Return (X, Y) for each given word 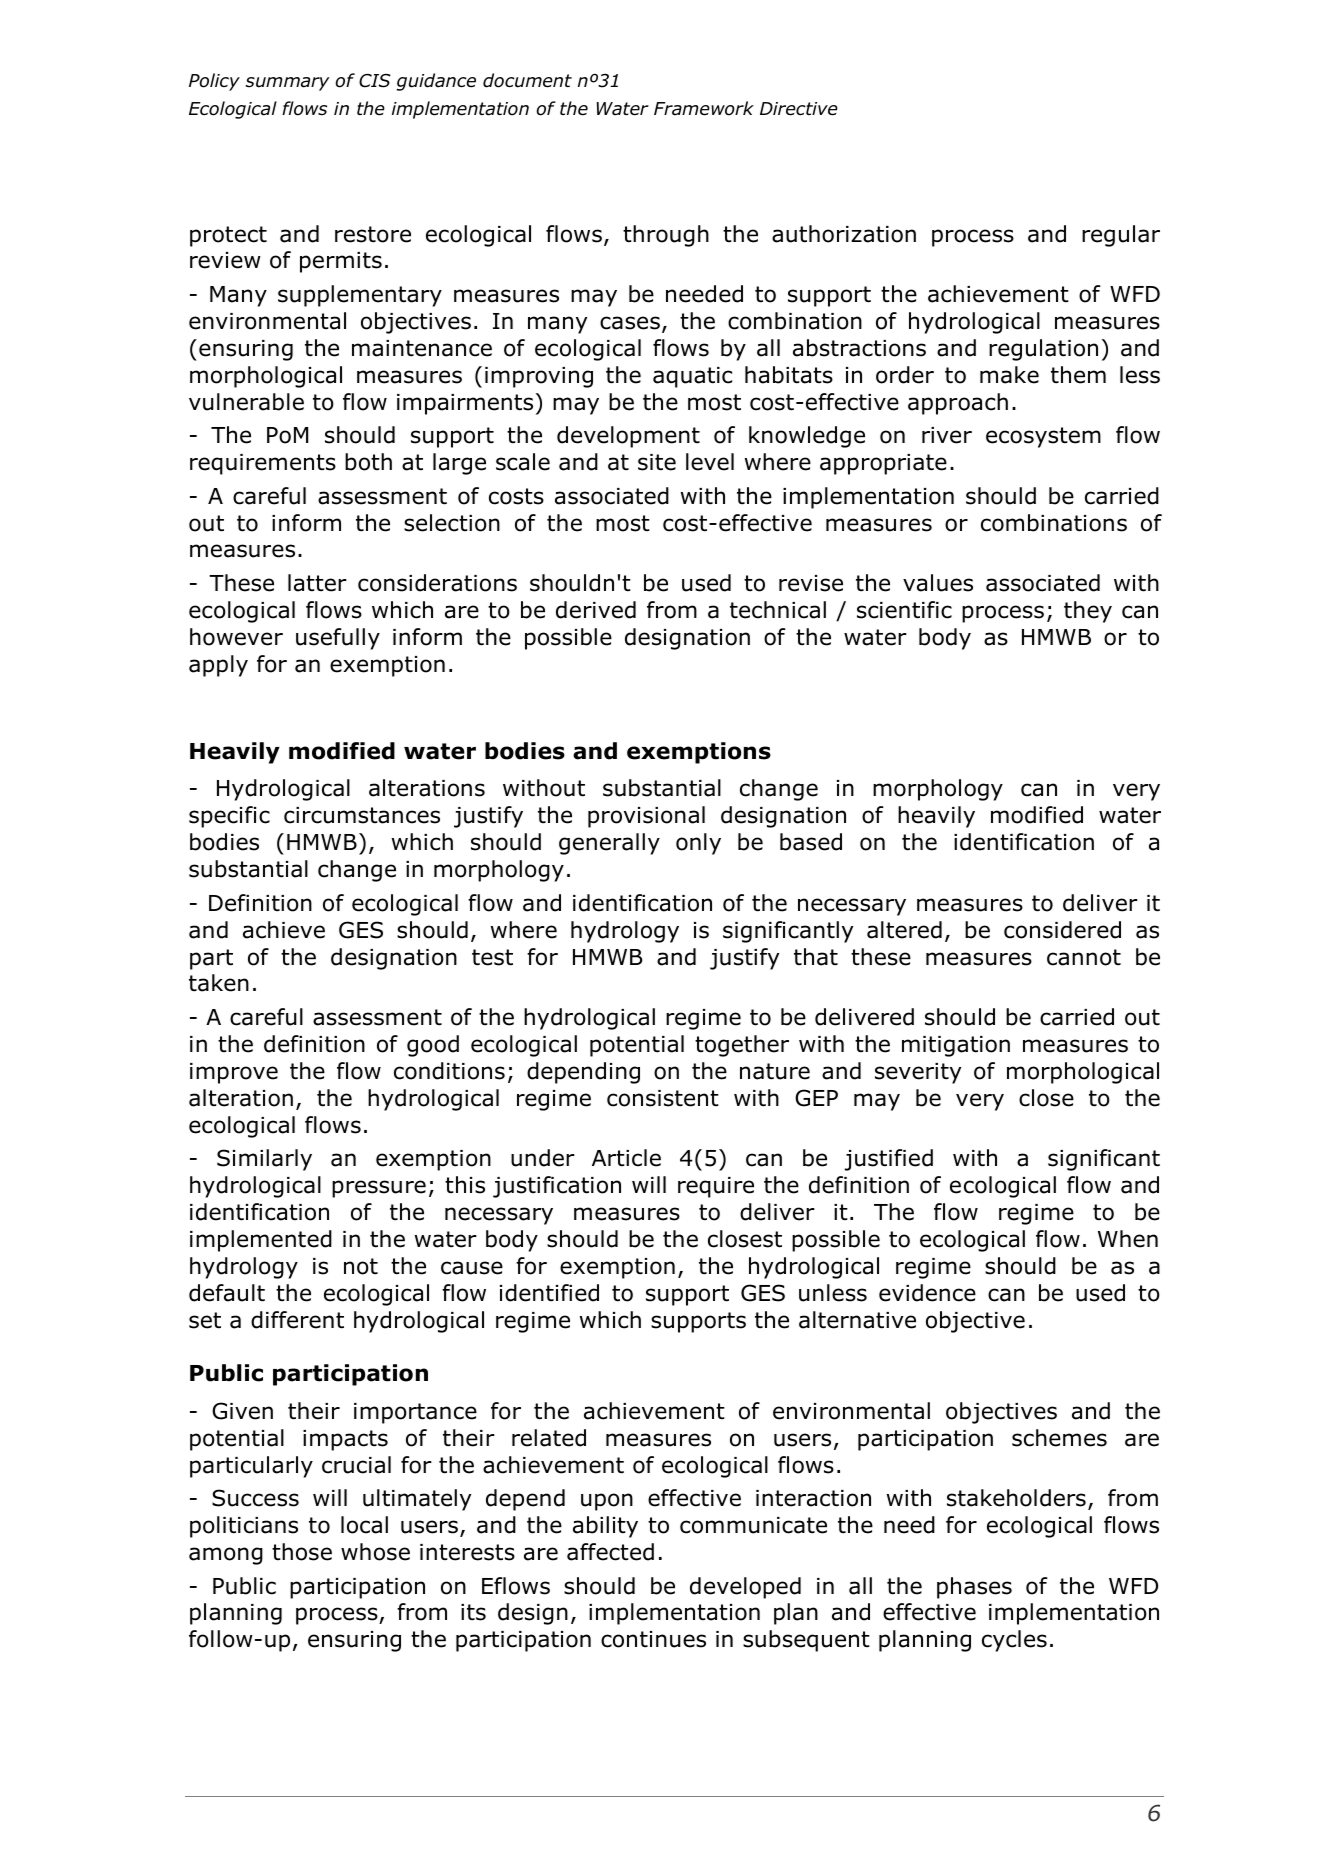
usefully (338, 639)
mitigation (956, 1046)
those (302, 1552)
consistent (663, 1098)
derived (596, 610)
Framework (704, 108)
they (1088, 612)
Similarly (264, 1160)
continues (653, 1639)
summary (287, 84)
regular (1121, 236)
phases (974, 1588)
